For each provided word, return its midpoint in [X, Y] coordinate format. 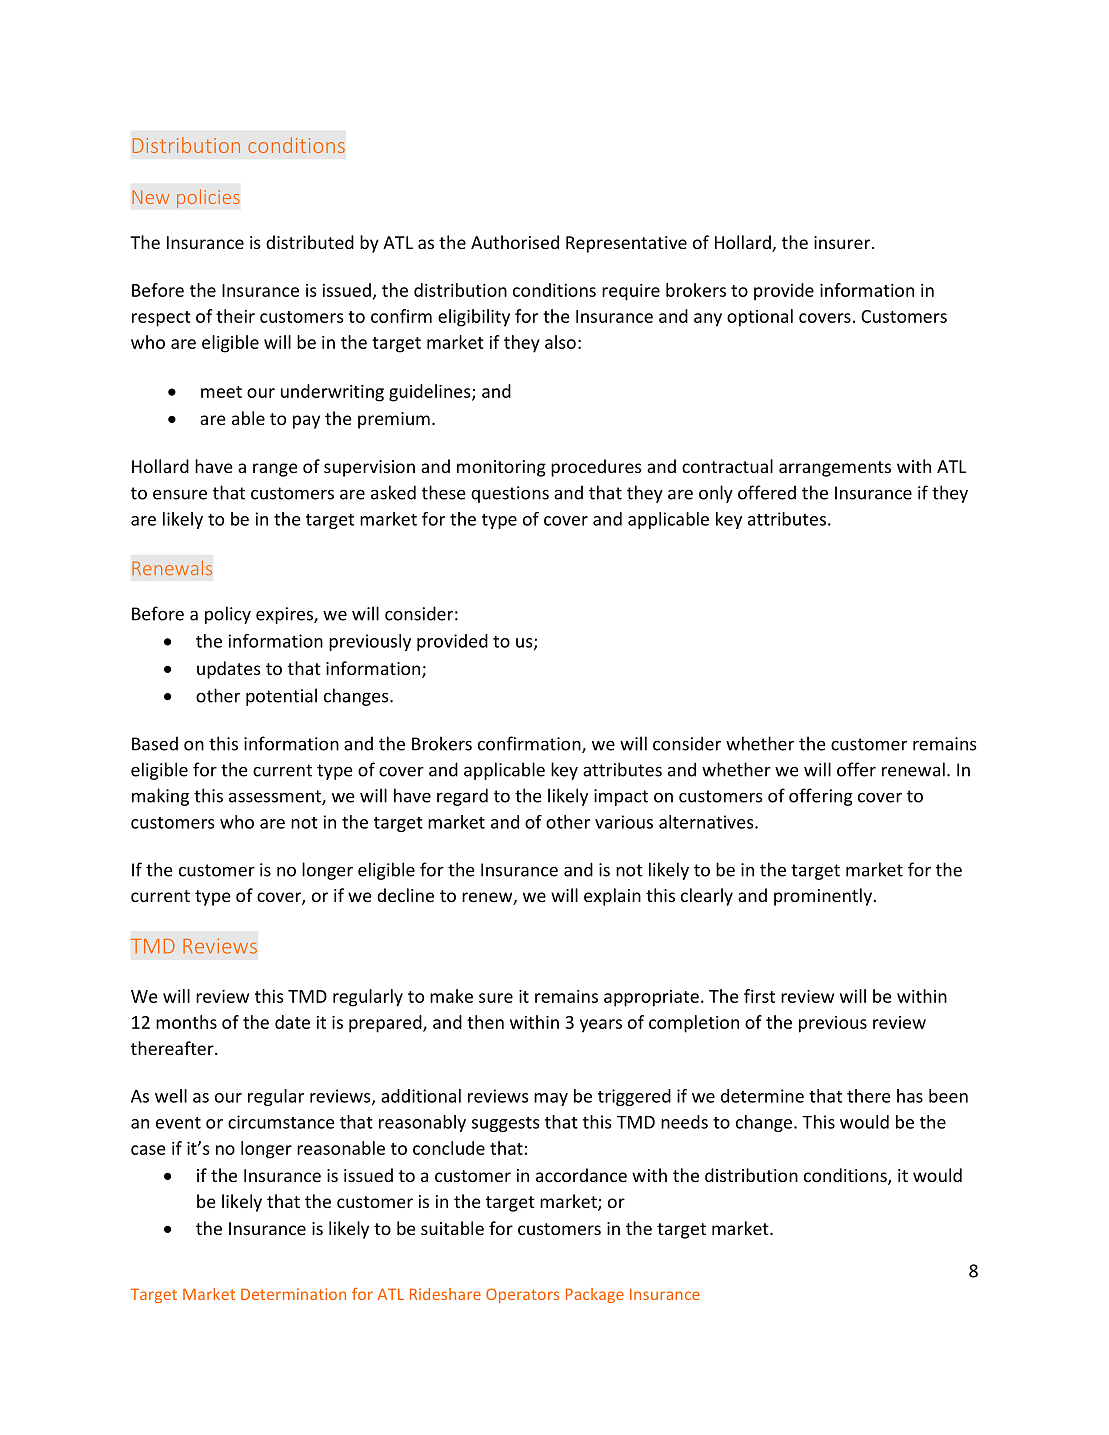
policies [208, 198]
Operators [522, 1295]
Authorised [515, 242]
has [910, 1096]
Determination [293, 1294]
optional [760, 318]
